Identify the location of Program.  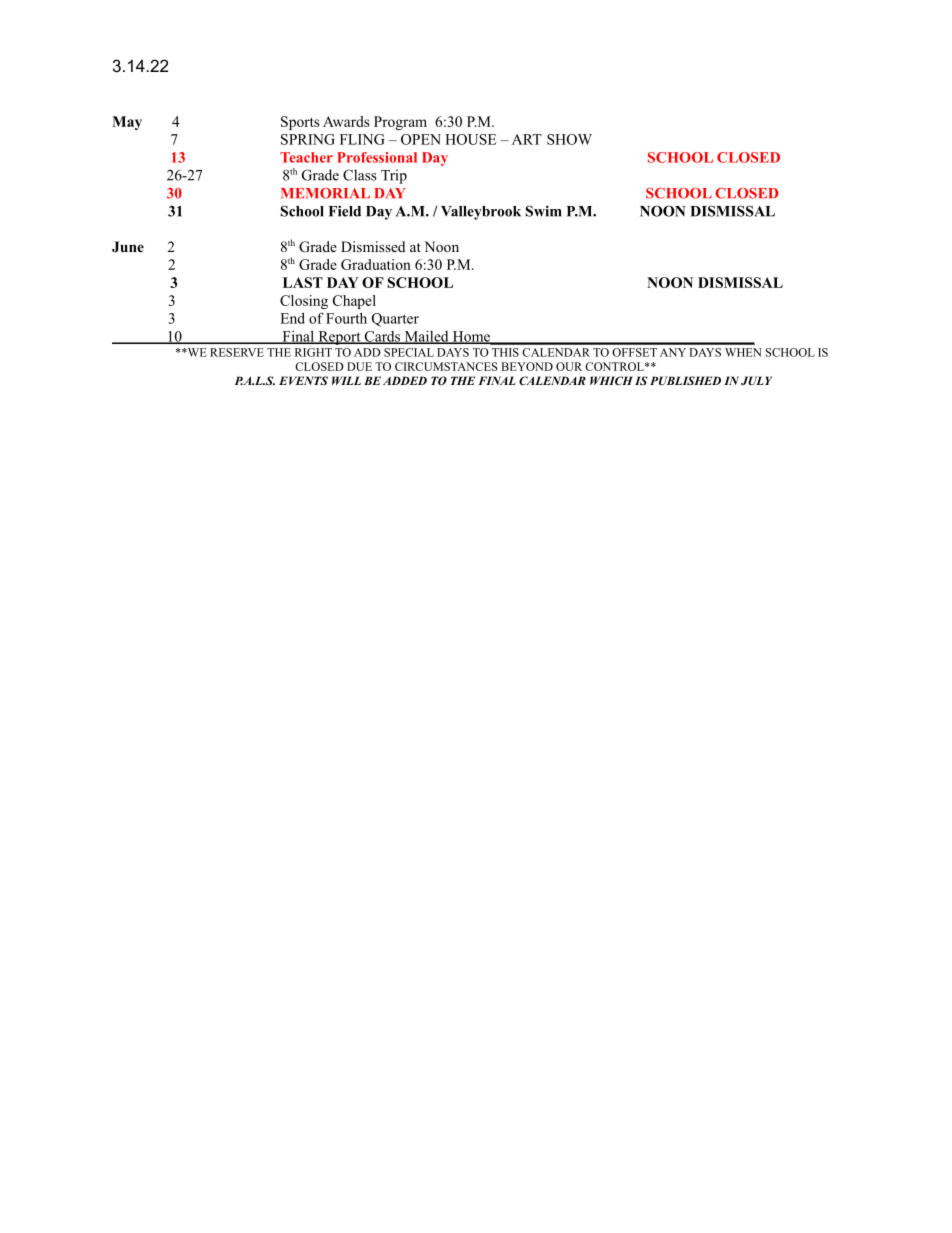
(400, 123).
